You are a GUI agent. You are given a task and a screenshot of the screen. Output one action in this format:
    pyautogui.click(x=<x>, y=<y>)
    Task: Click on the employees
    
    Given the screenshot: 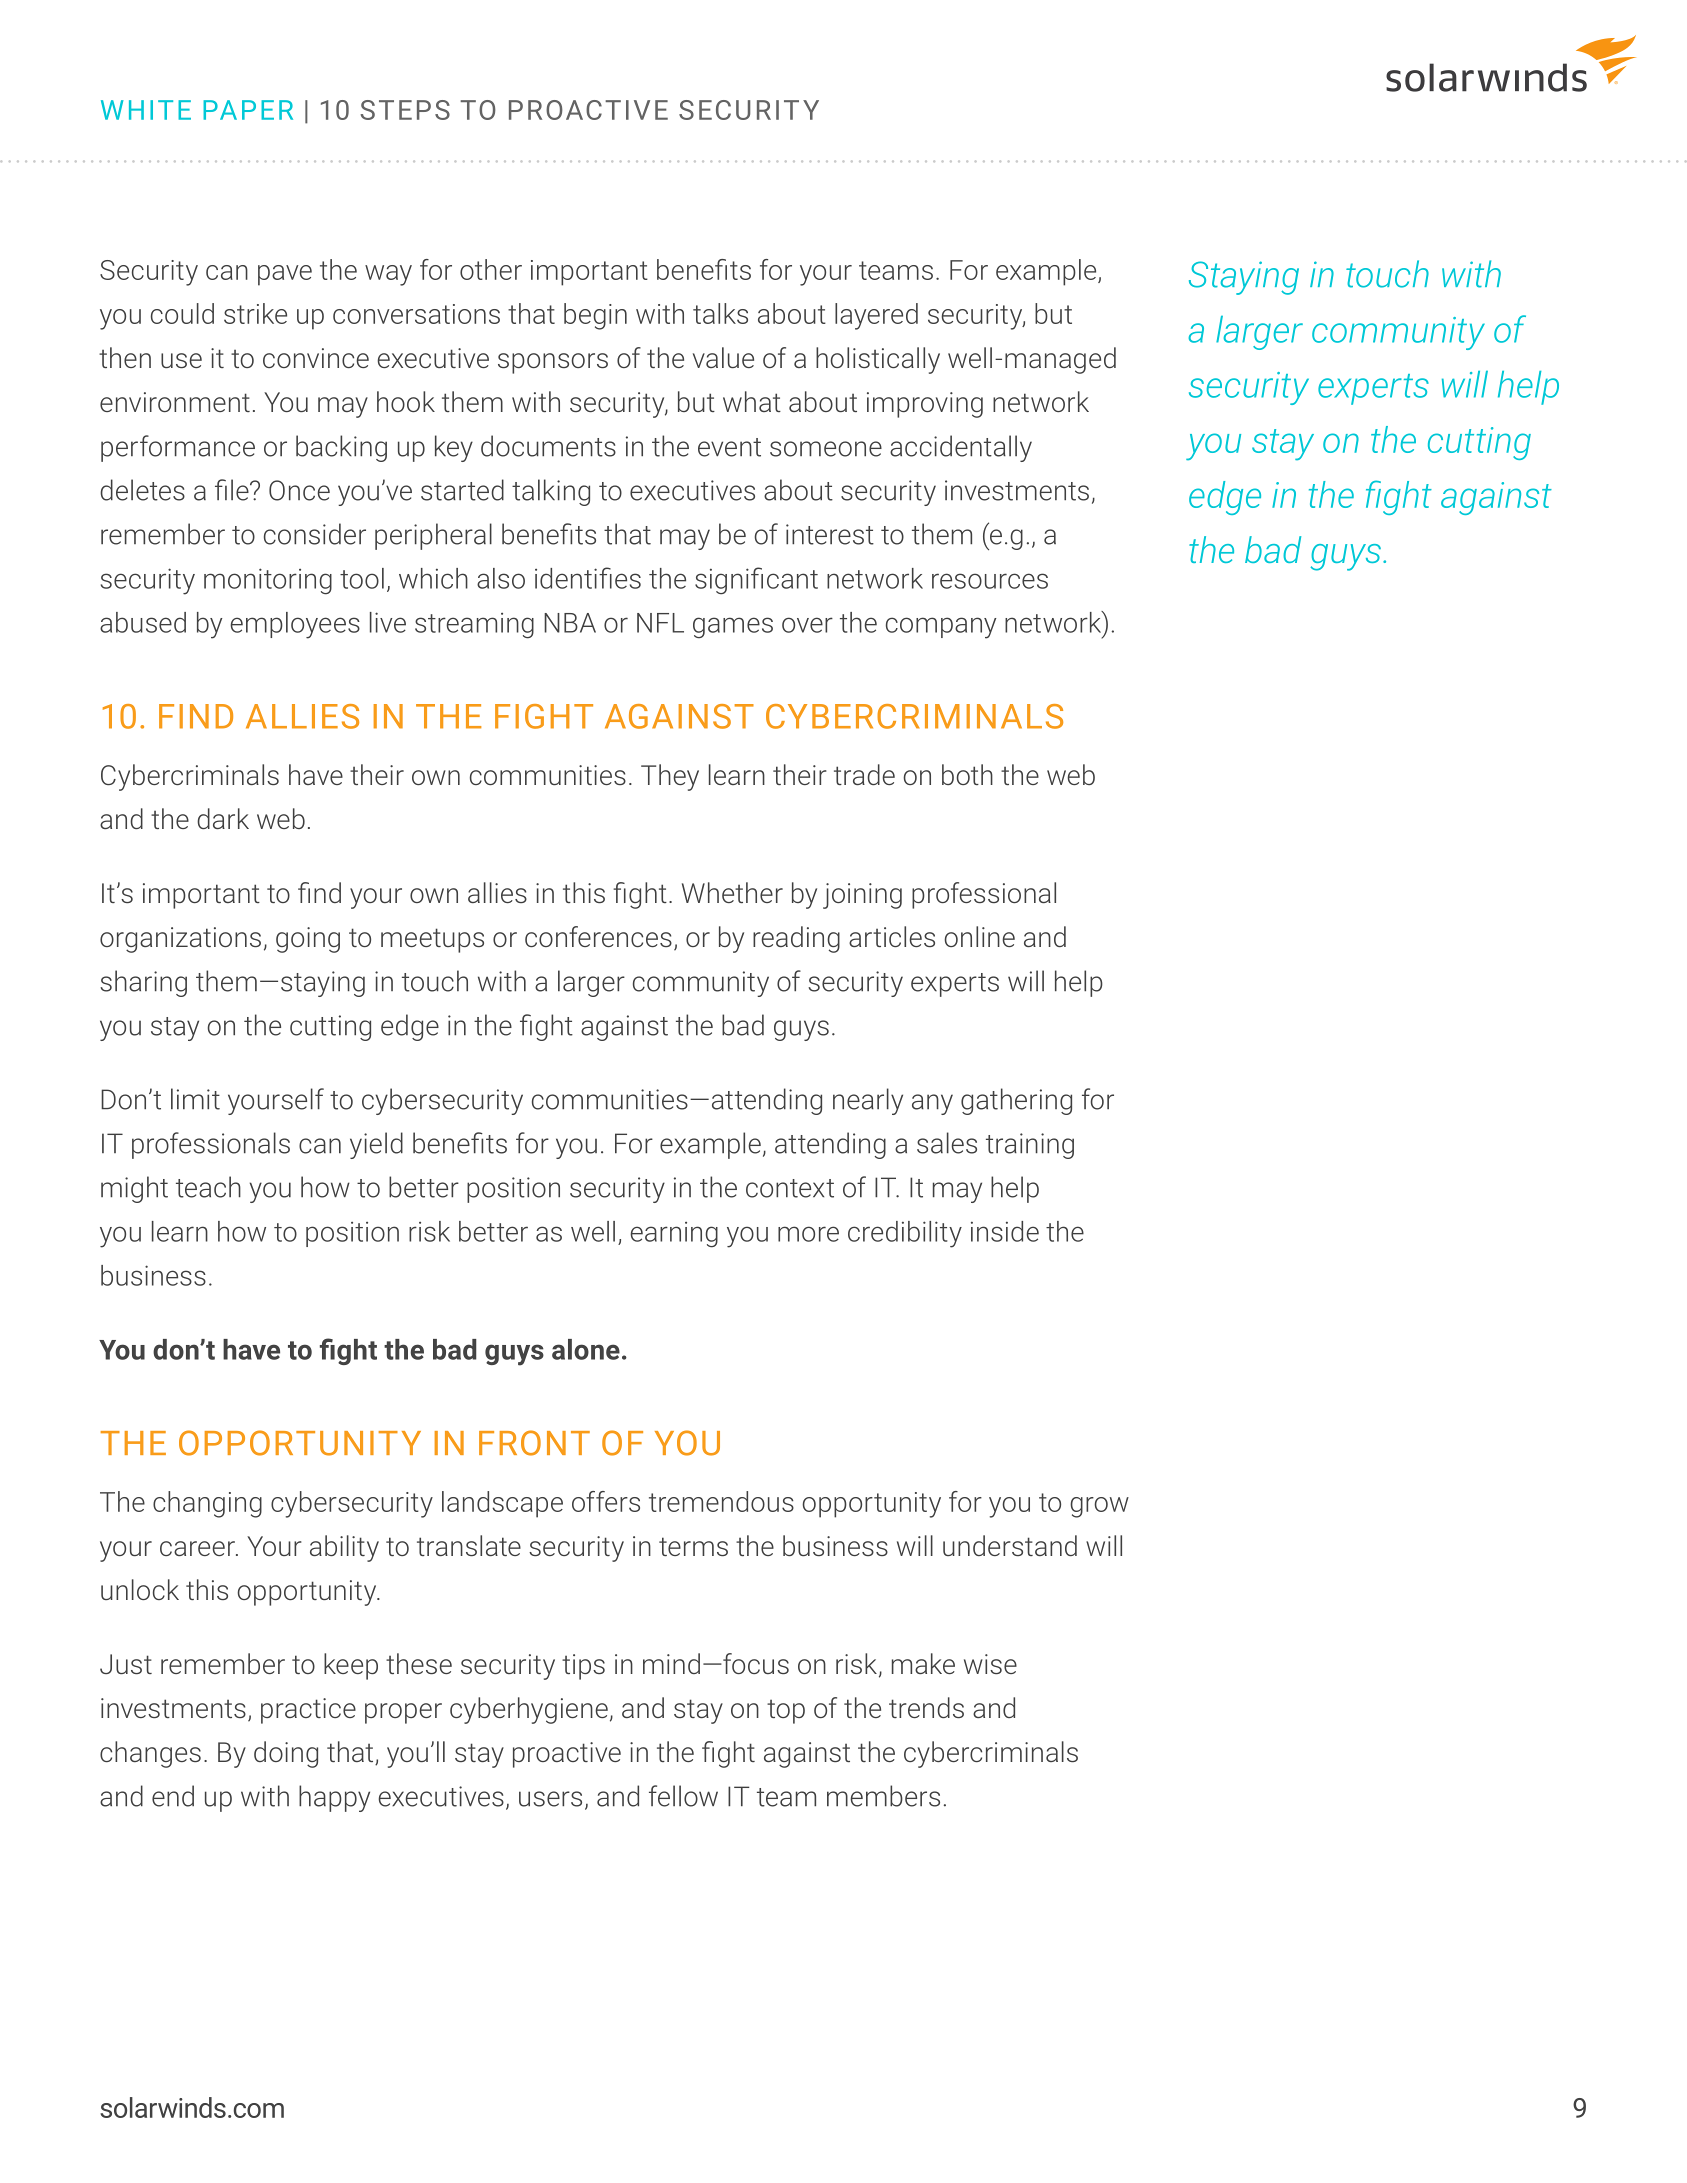 What is the action you would take?
    pyautogui.click(x=295, y=625)
